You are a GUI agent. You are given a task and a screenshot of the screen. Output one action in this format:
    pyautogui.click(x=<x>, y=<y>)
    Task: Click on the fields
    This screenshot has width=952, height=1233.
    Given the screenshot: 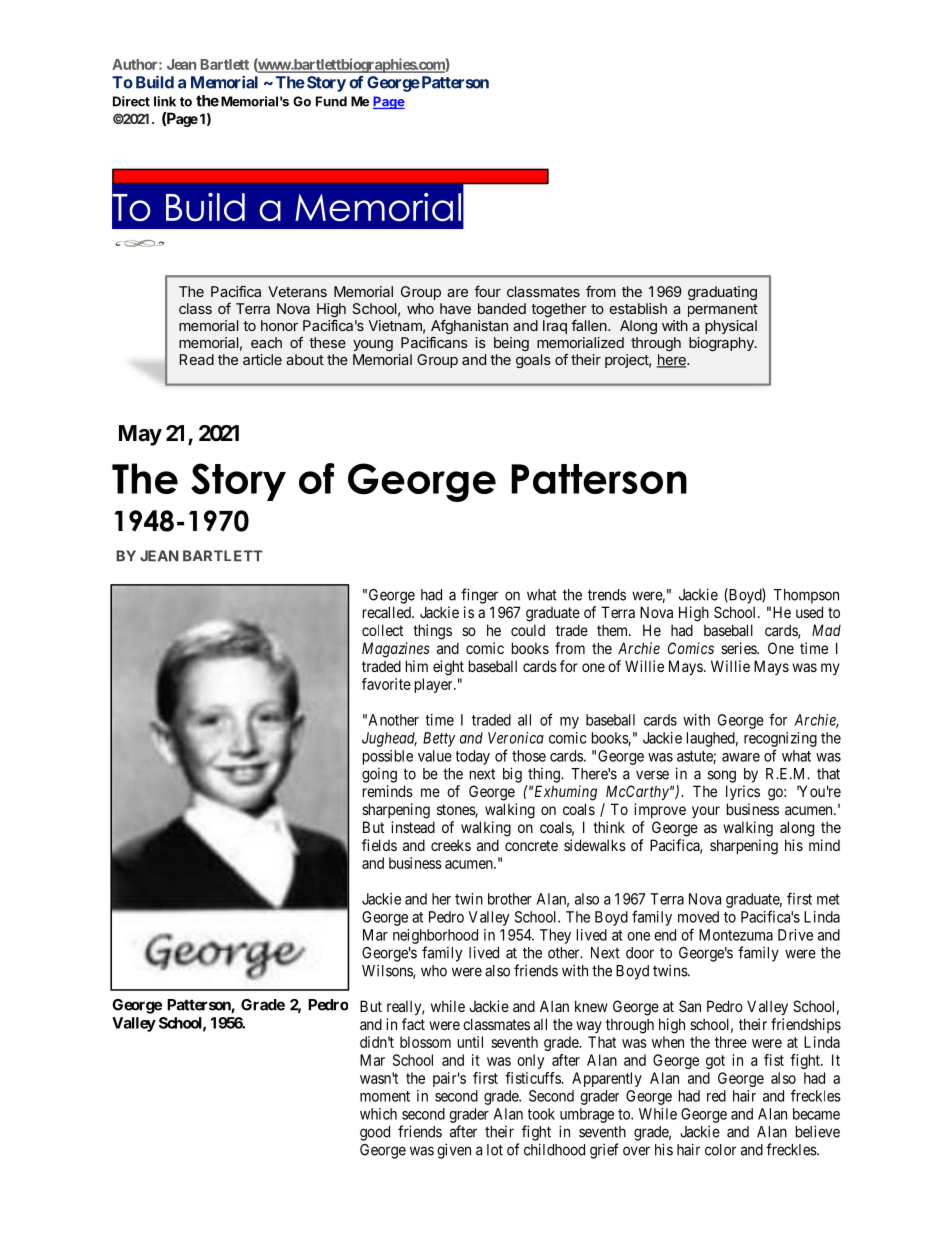 What is the action you would take?
    pyautogui.click(x=379, y=845)
